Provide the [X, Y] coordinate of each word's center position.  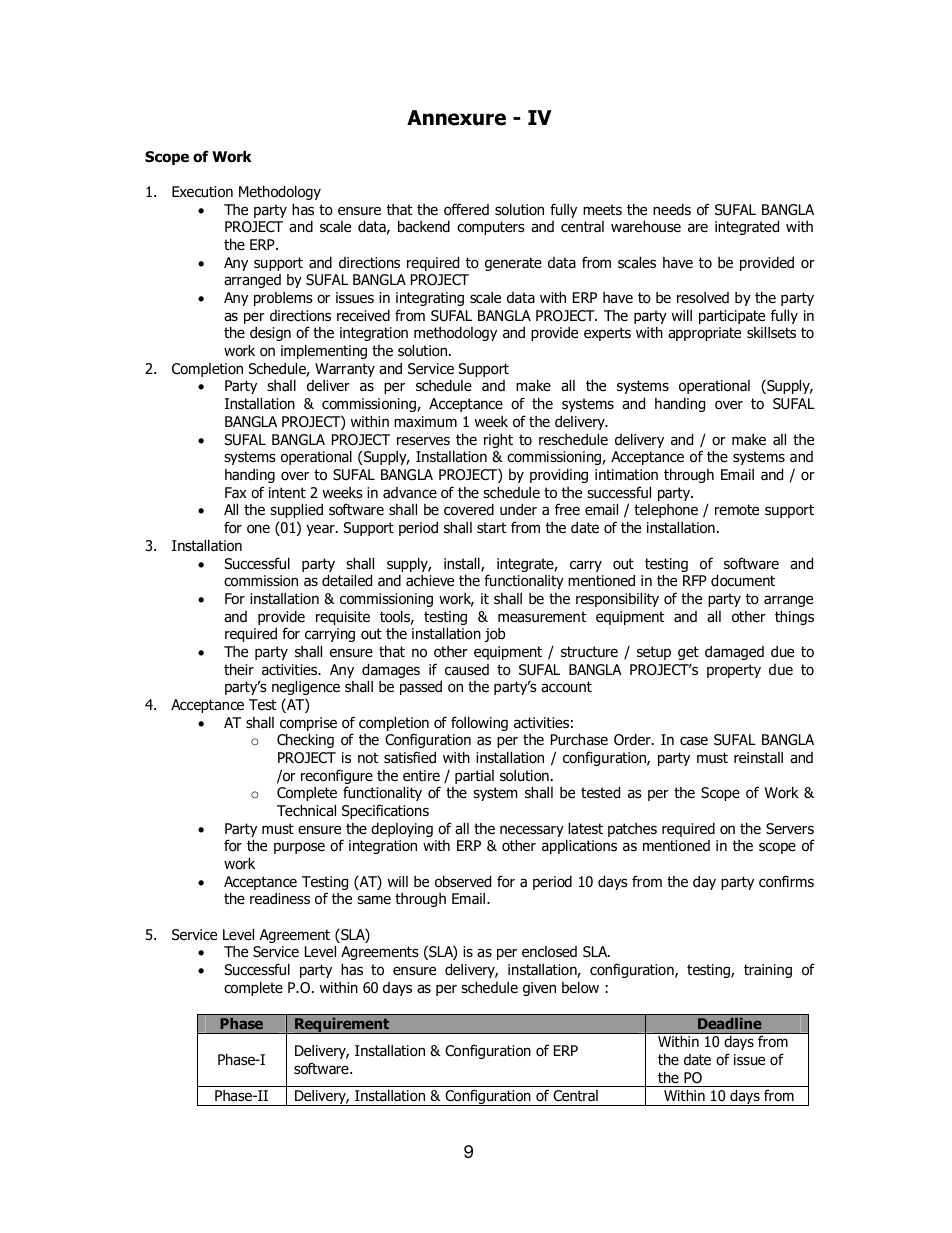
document [743, 580]
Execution [202, 192]
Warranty [345, 370]
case [694, 741]
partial [474, 777]
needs [672, 210]
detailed [347, 580]
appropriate [704, 334]
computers [491, 228]
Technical [306, 810]
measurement [542, 617]
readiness [280, 899]
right [498, 440]
